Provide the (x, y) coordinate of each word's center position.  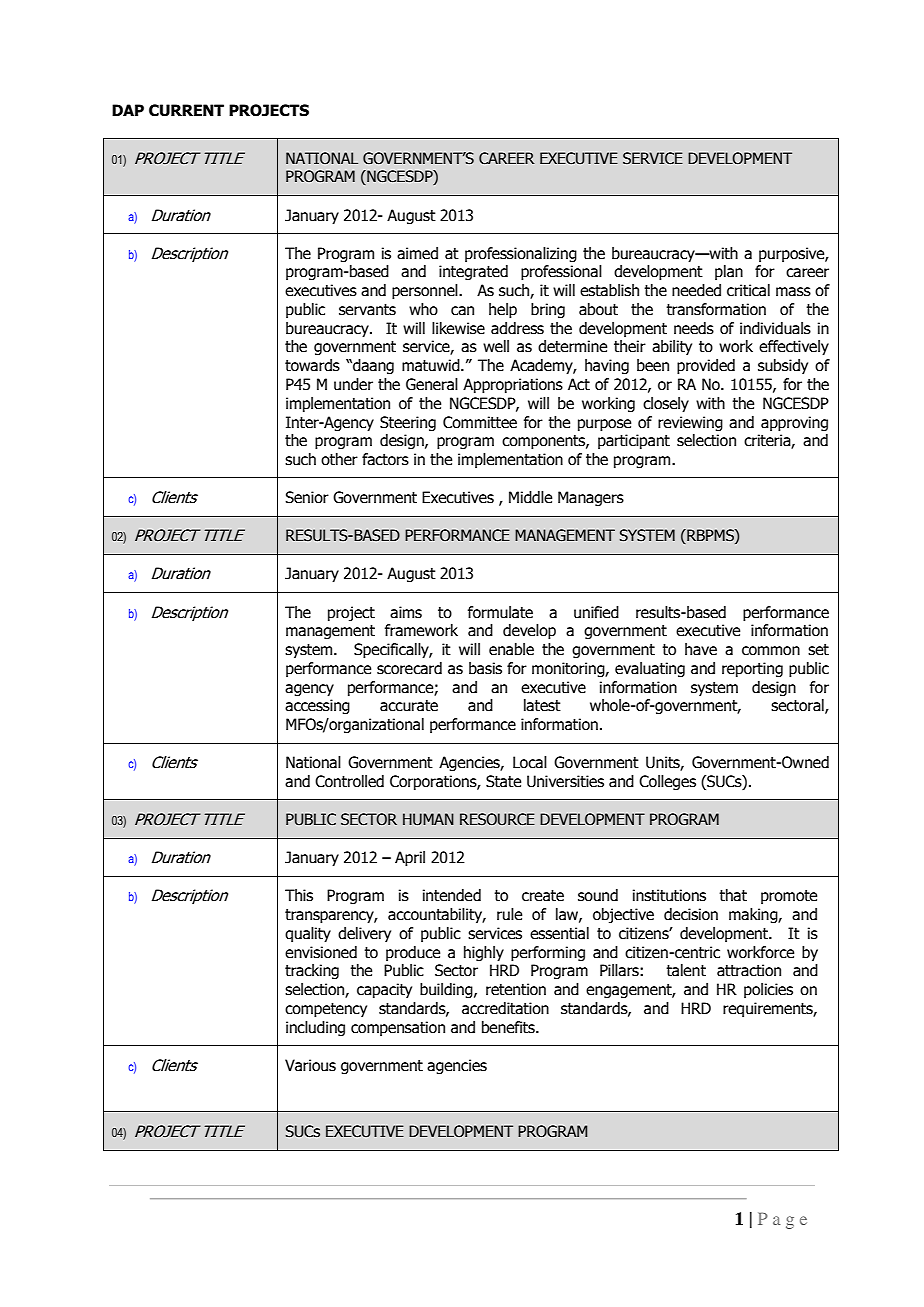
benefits (509, 1027)
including (315, 1028)
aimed (417, 253)
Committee (480, 422)
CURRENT (186, 110)
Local (530, 762)
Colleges (667, 782)
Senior (307, 497)
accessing (317, 706)
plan (729, 272)
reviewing (690, 423)
